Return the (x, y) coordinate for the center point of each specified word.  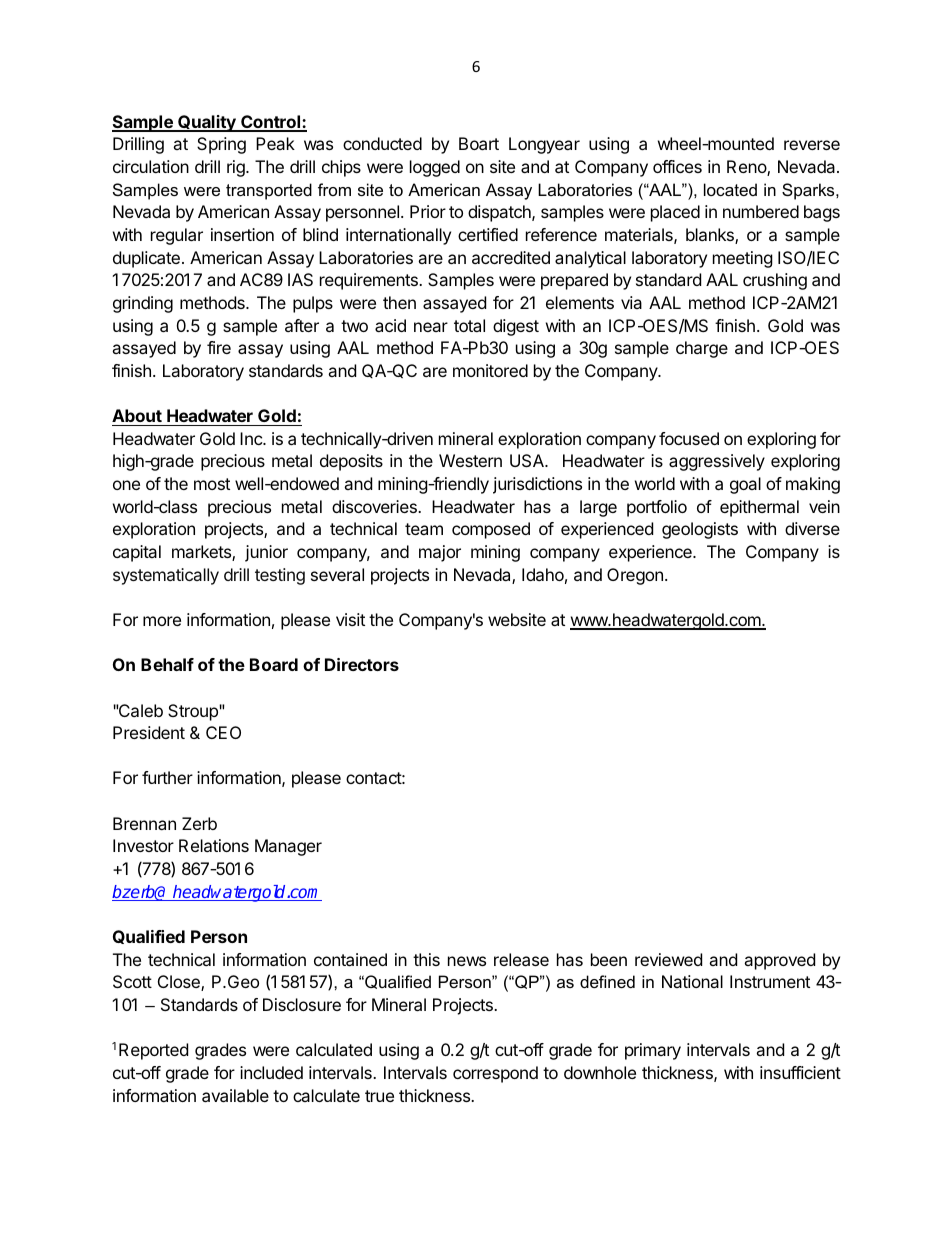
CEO (223, 732)
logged (435, 168)
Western (470, 460)
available (235, 1095)
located (730, 189)
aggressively (717, 462)
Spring (221, 145)
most (212, 484)
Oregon (635, 576)
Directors (362, 664)
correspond (495, 1074)
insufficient (800, 1072)
